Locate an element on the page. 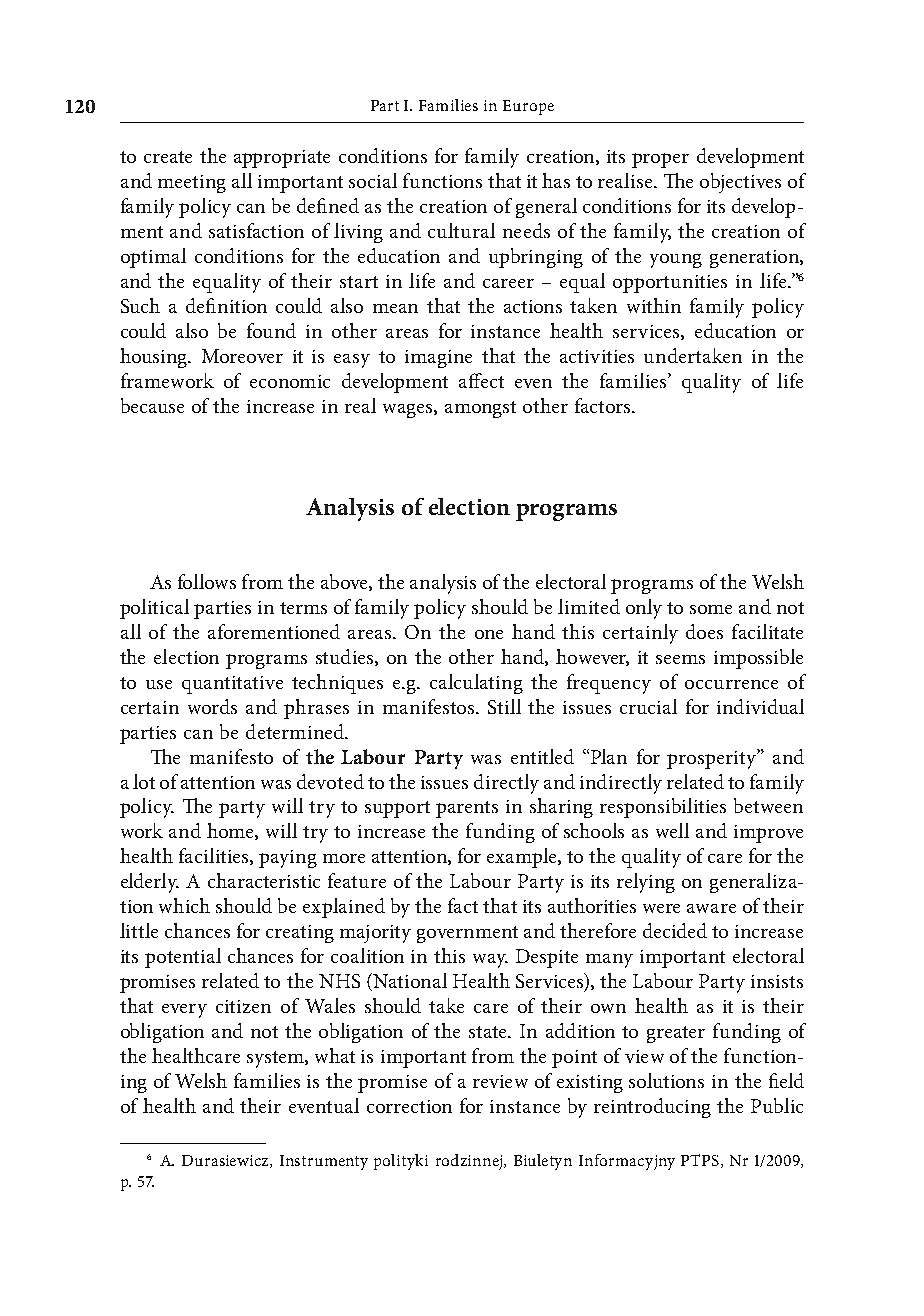 The width and height of the page is (924, 1316). Europe is located at coordinates (528, 107).
